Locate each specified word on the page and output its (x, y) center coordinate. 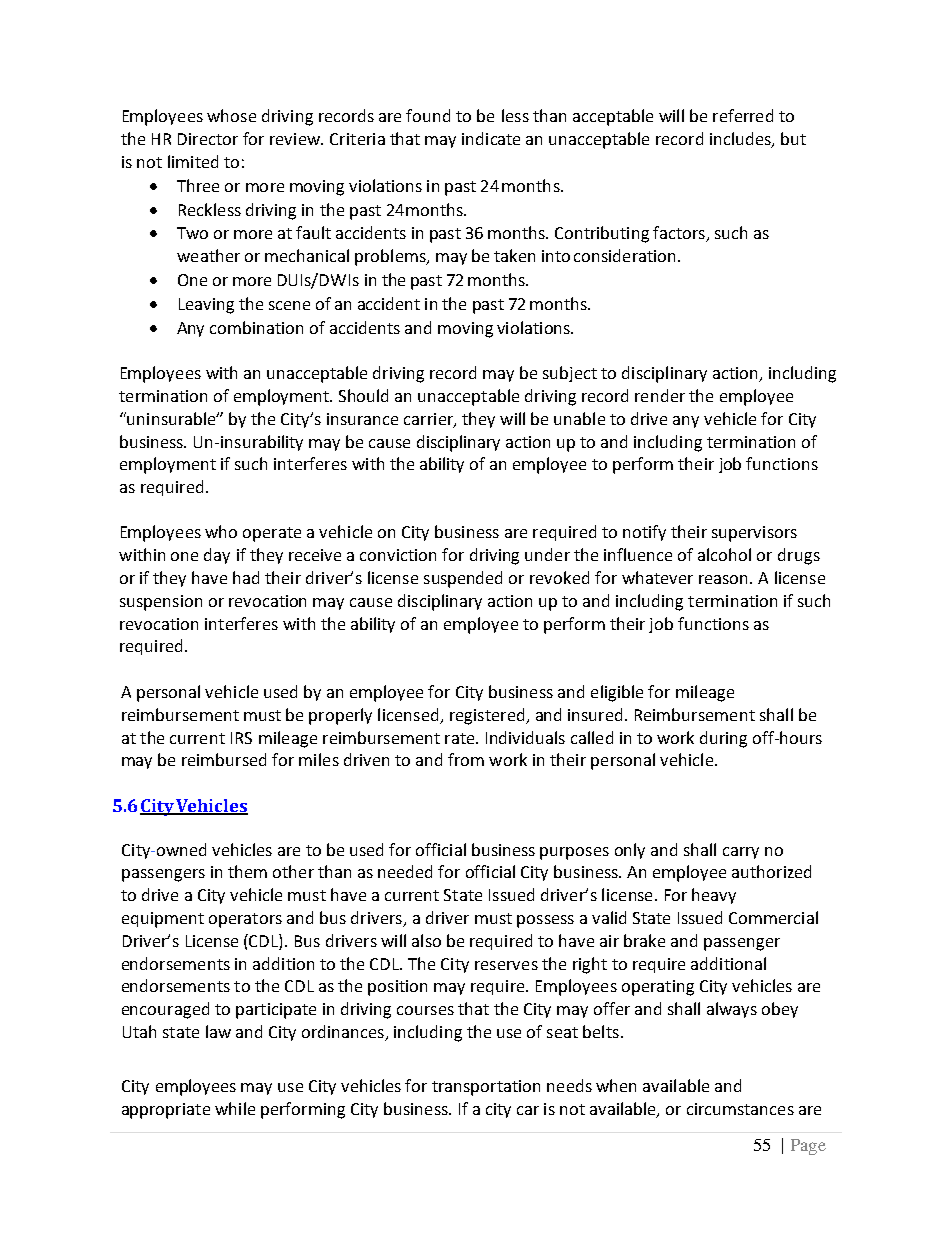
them (247, 871)
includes (741, 140)
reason (725, 579)
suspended (463, 579)
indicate (491, 138)
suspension (161, 603)
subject (570, 374)
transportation (486, 1088)
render (660, 395)
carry (741, 853)
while (235, 1108)
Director (208, 139)
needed (405, 871)
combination (256, 327)
